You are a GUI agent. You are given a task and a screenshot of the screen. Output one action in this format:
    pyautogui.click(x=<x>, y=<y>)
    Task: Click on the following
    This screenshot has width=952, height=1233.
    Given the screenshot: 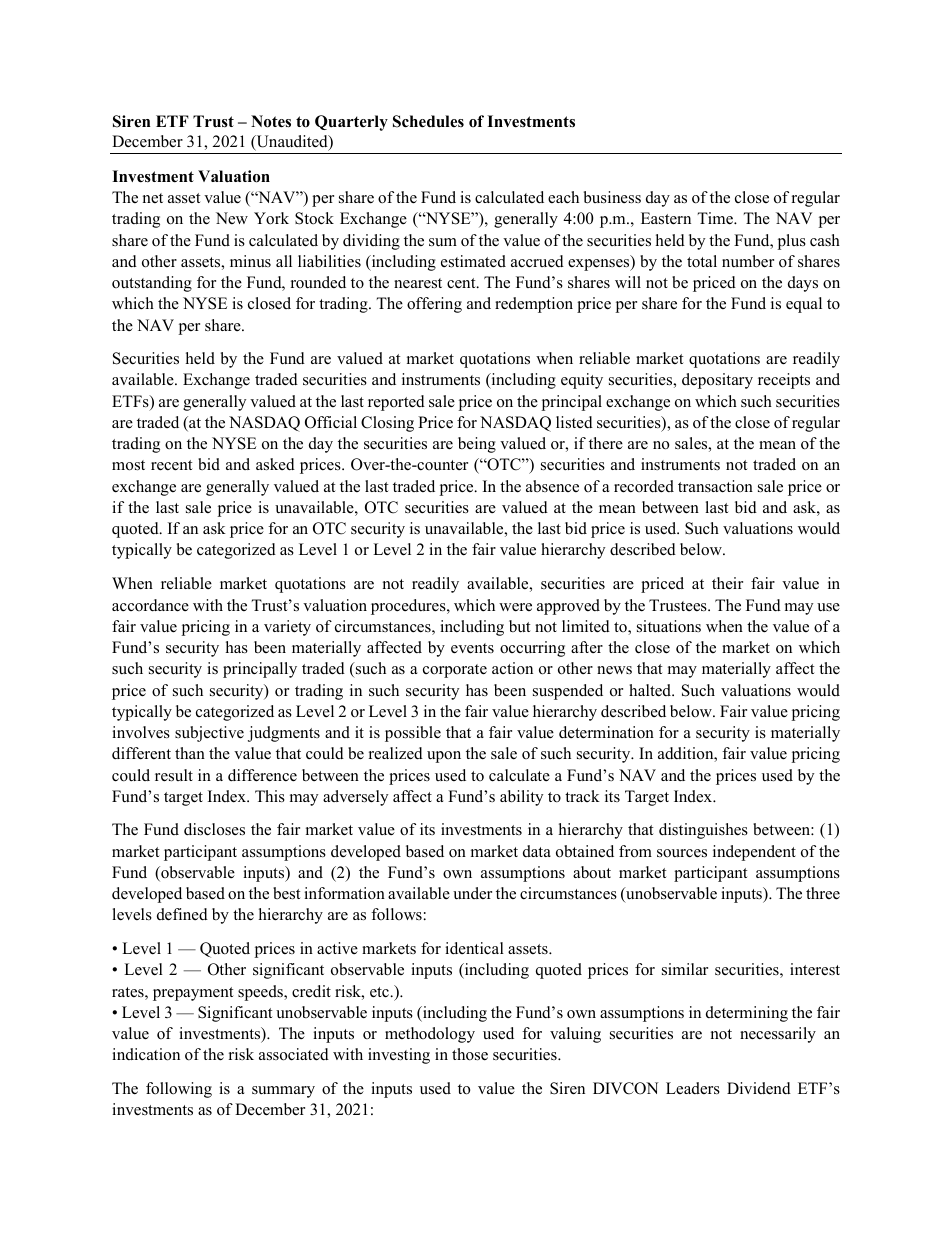 What is the action you would take?
    pyautogui.click(x=179, y=1090)
